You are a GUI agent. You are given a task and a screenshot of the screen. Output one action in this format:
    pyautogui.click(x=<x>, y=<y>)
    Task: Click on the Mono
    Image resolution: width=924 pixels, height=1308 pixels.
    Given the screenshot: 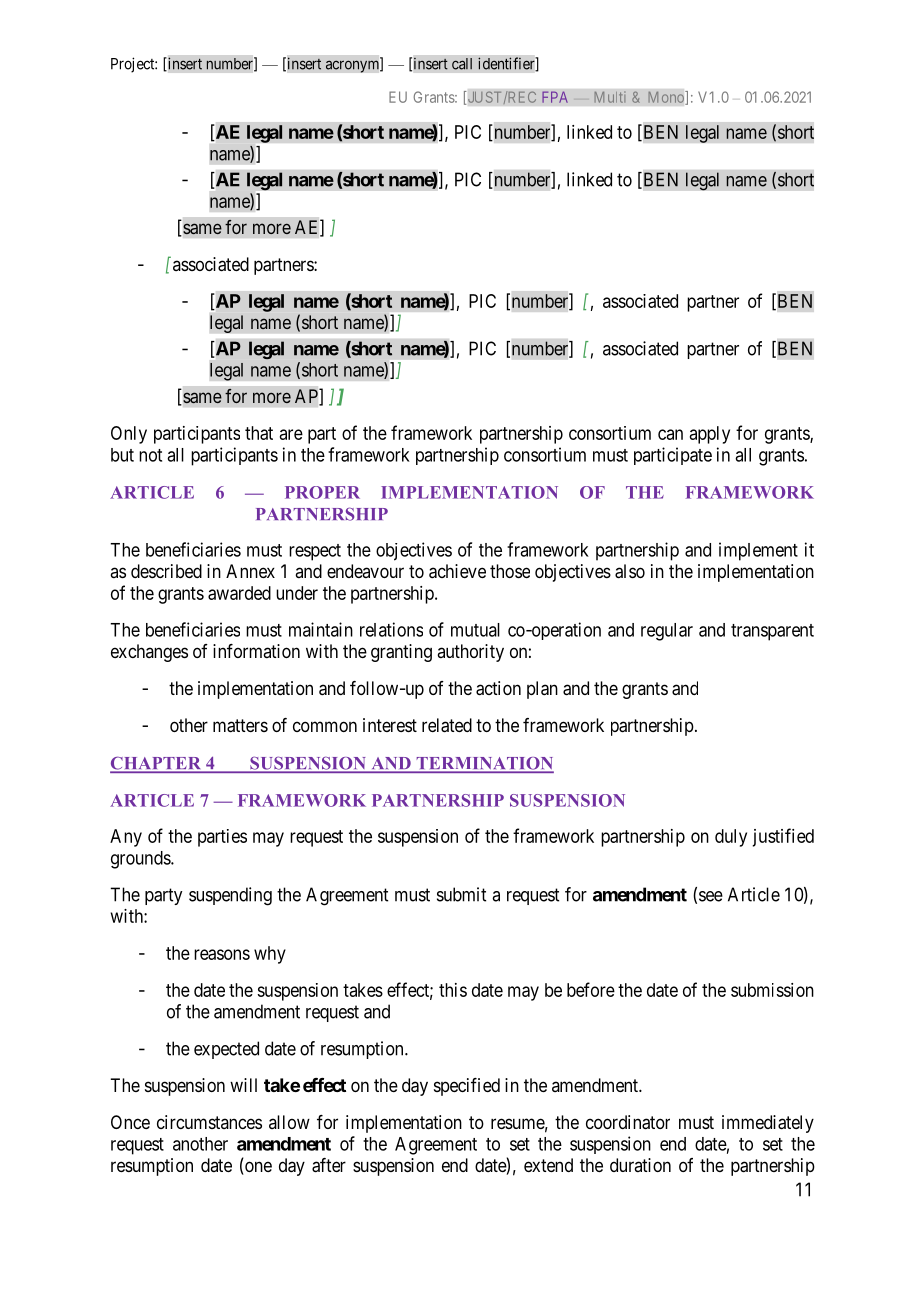 What is the action you would take?
    pyautogui.click(x=667, y=98)
